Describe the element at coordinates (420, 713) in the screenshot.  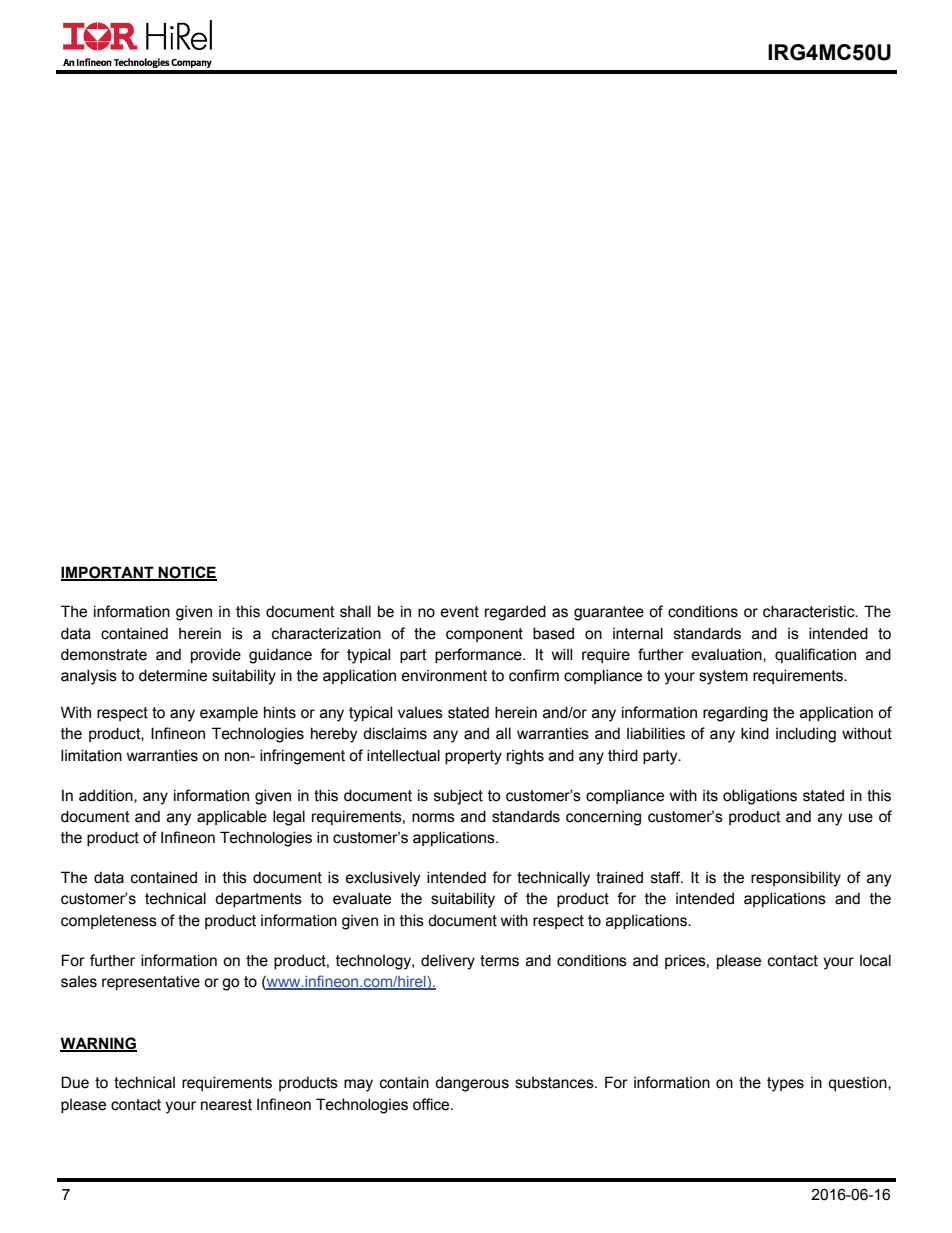
I see `values` at that location.
